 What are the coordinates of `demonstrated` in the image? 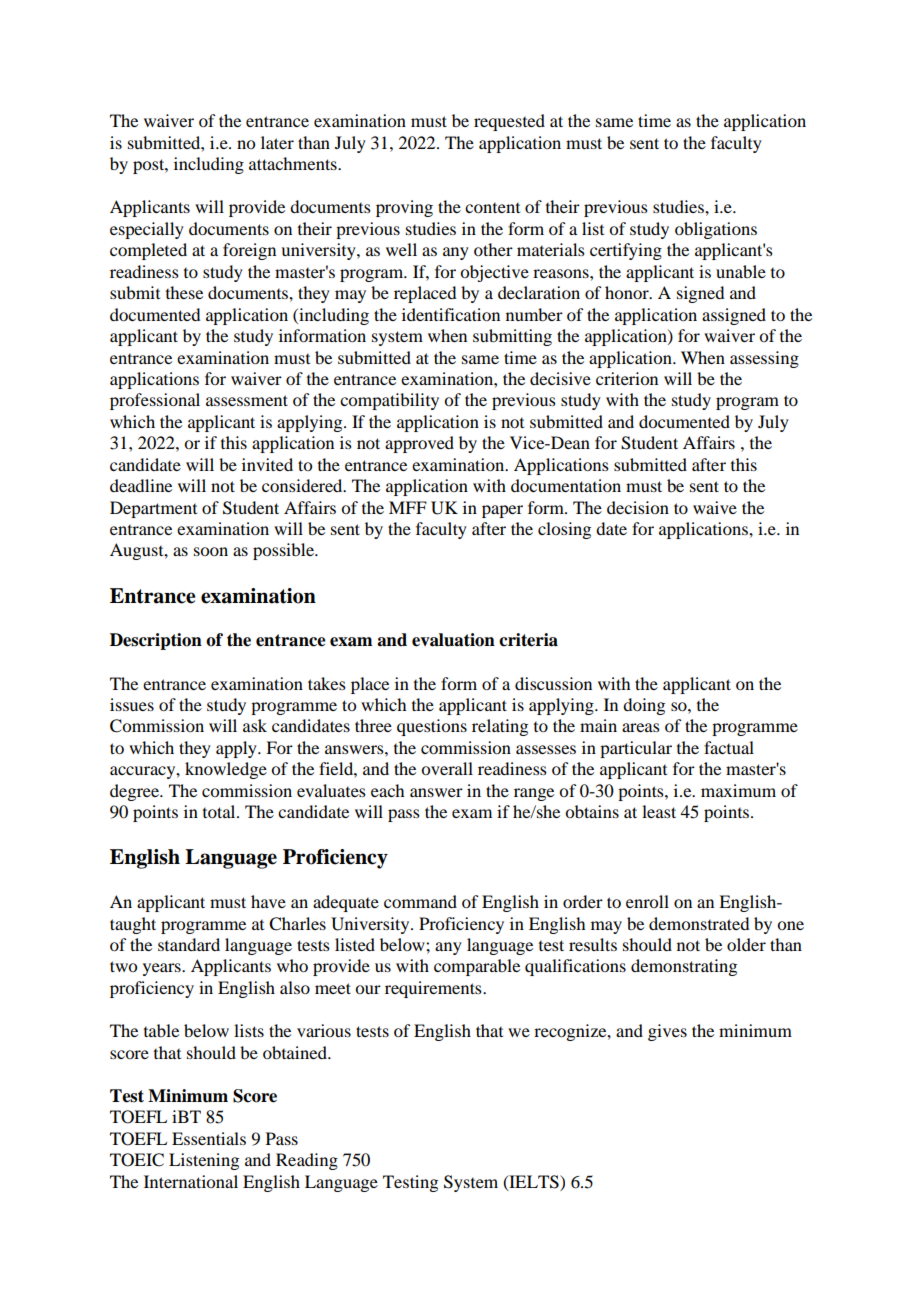 It's located at (699, 923).
